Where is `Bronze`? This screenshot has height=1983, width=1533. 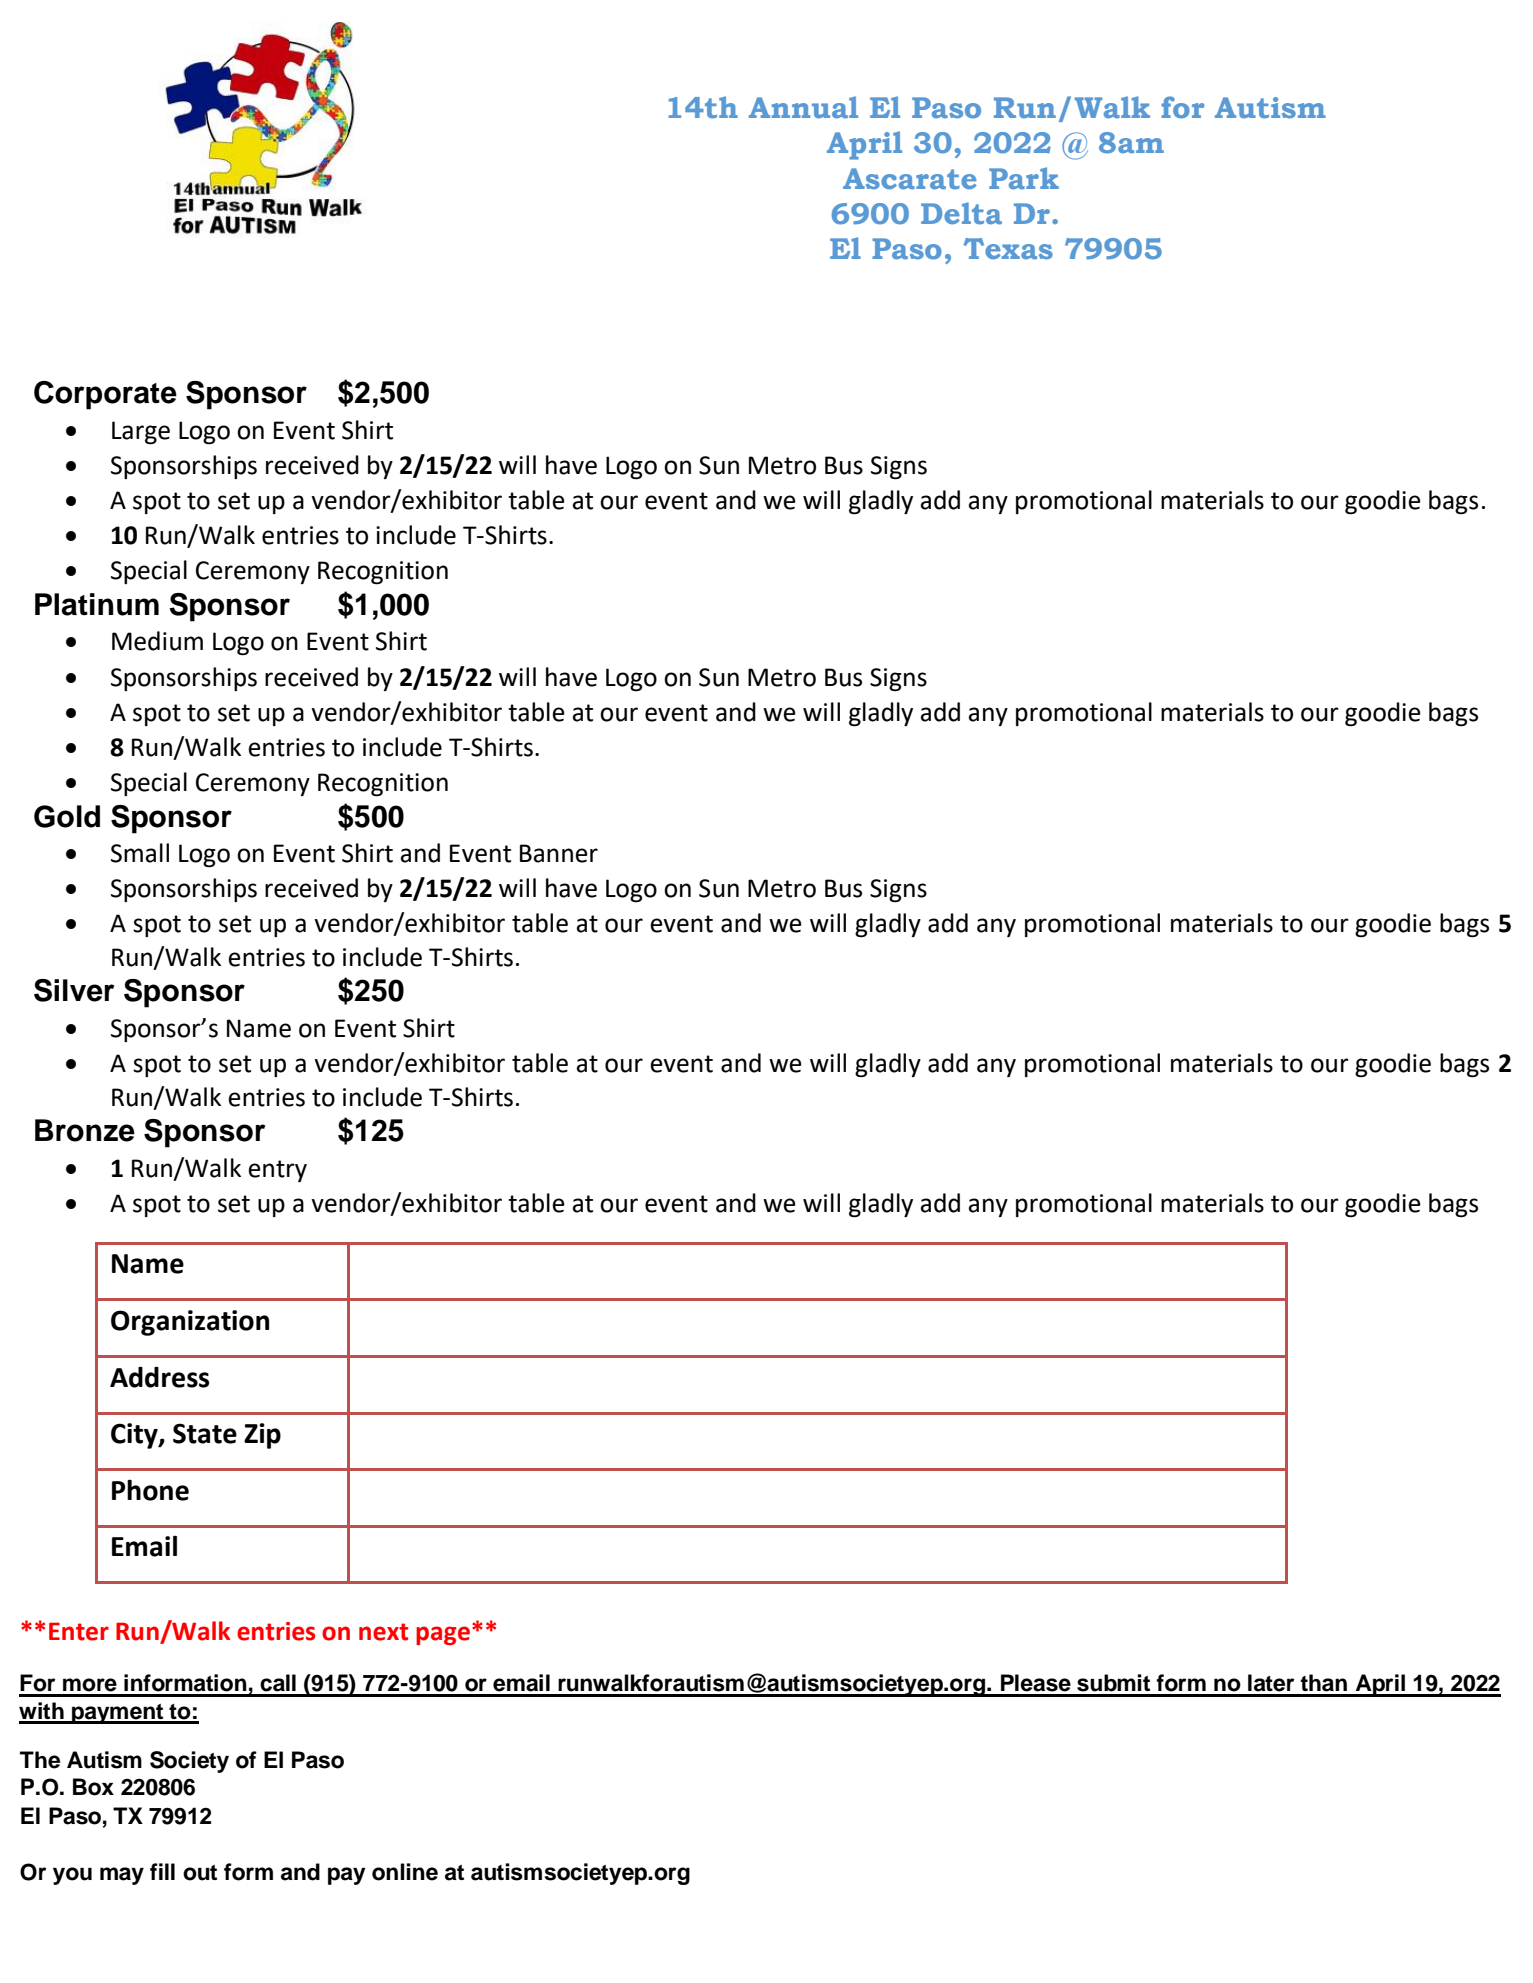 Bronze is located at coordinates (85, 1130).
